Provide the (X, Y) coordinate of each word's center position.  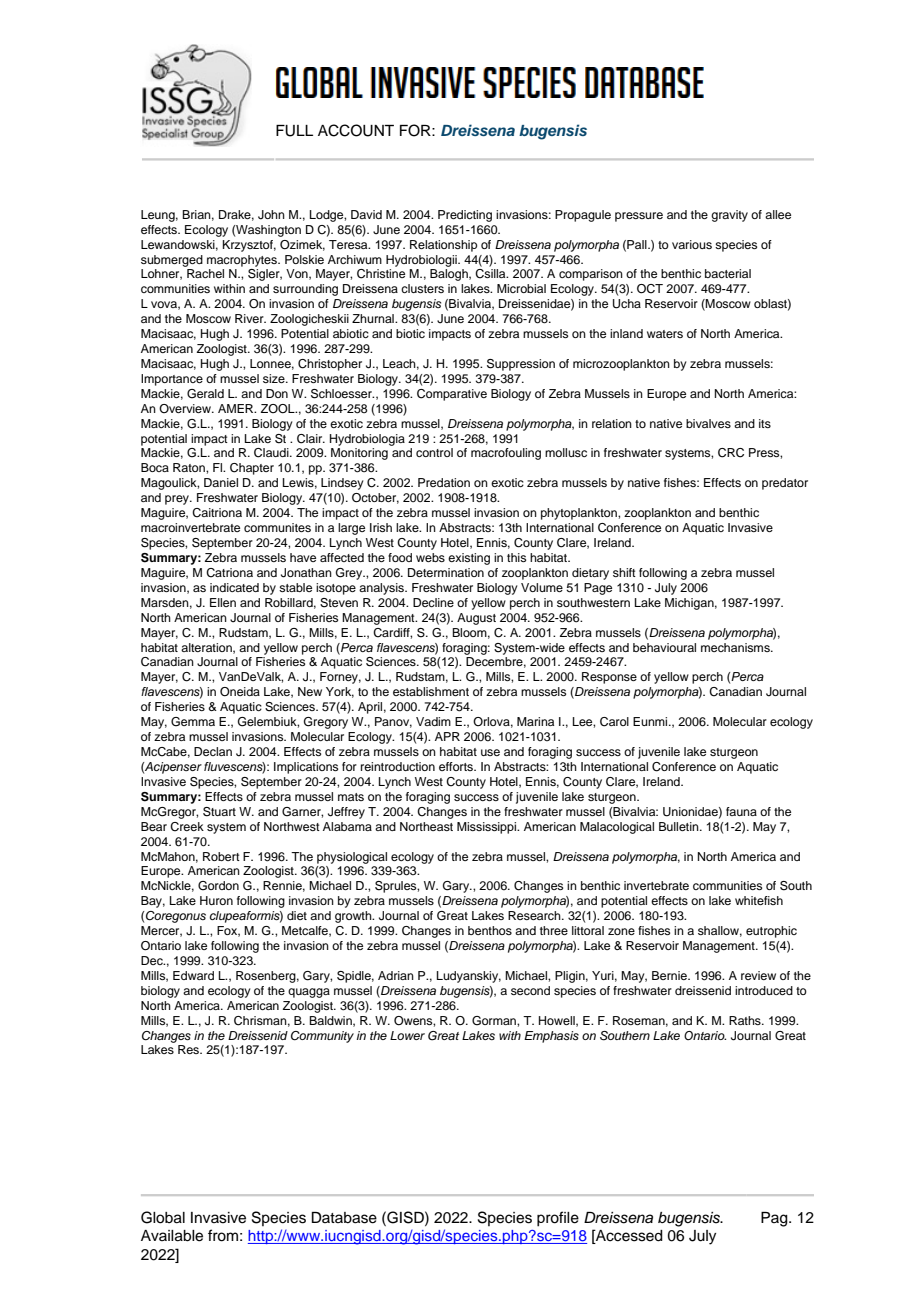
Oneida (240, 692)
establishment (431, 691)
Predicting (465, 216)
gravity (729, 216)
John (271, 215)
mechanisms (736, 647)
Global (163, 1217)
